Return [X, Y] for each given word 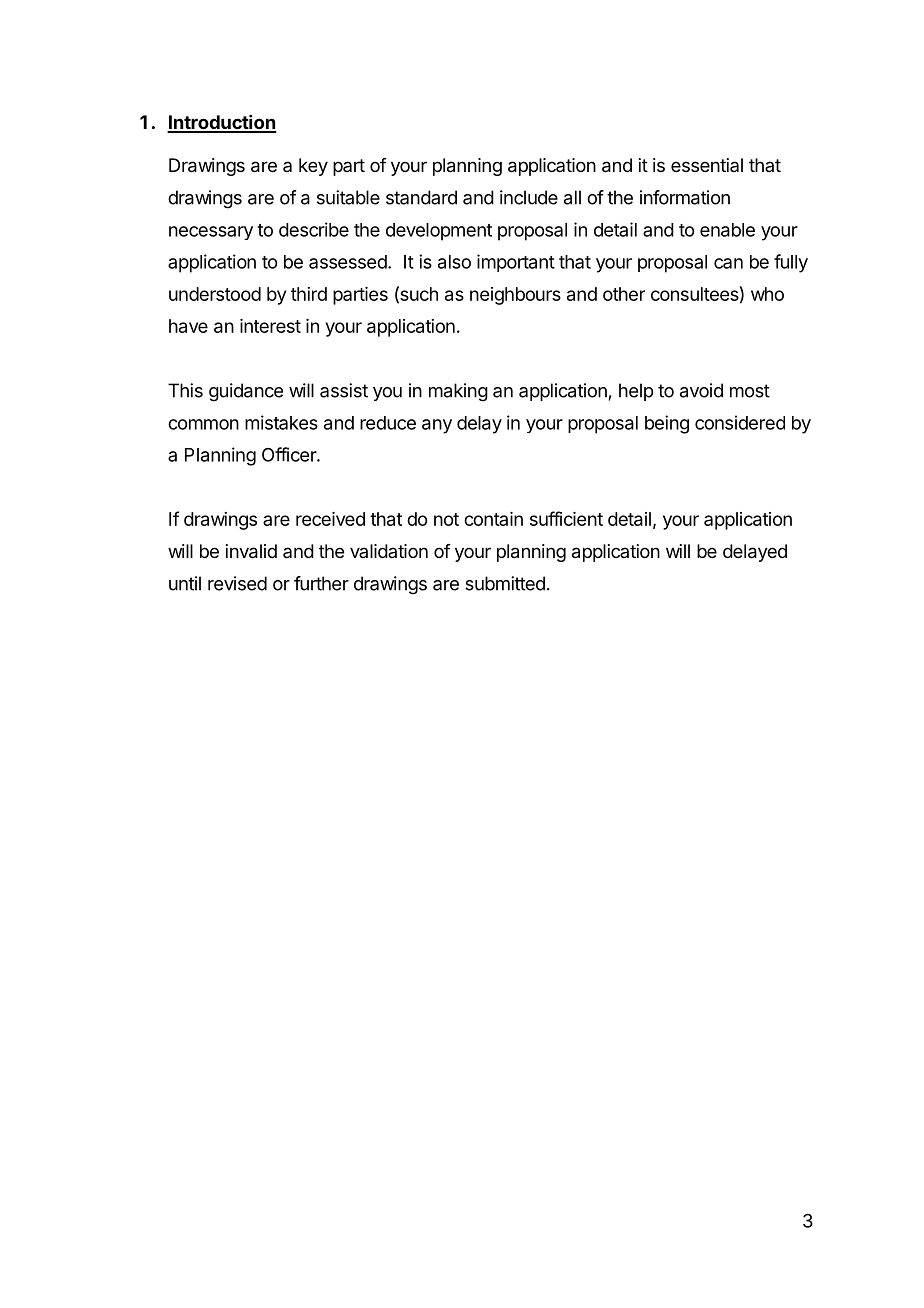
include [529, 197]
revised [237, 583]
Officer [290, 454]
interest [270, 326]
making [458, 392]
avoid [701, 390]
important [516, 263]
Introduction [222, 123]
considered [740, 422]
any [437, 426]
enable [727, 230]
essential [707, 165]
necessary [211, 233]
